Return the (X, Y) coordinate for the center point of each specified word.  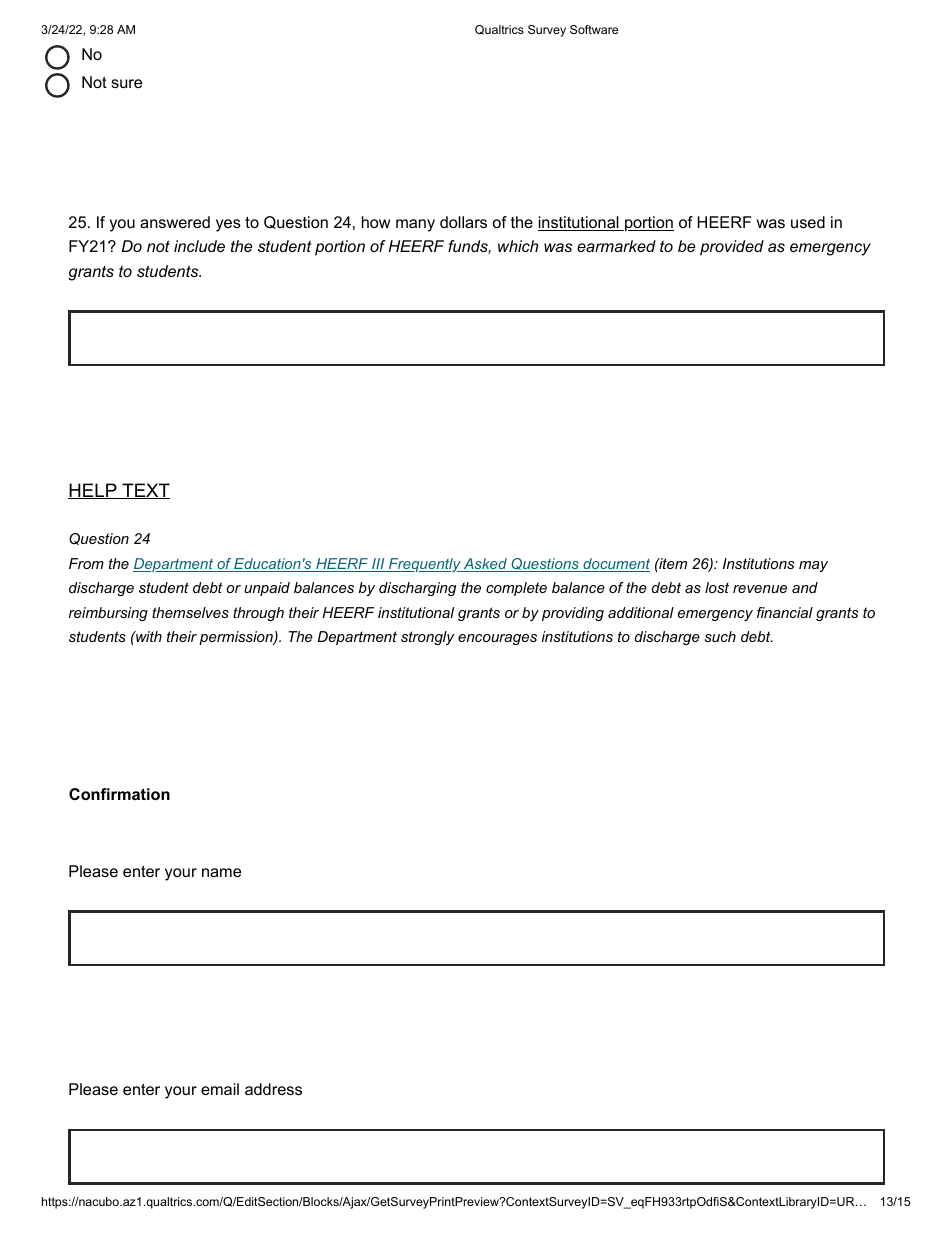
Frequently (424, 565)
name (221, 872)
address (273, 1089)
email (220, 1089)
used (808, 222)
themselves (190, 612)
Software (594, 29)
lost (717, 587)
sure (126, 83)
